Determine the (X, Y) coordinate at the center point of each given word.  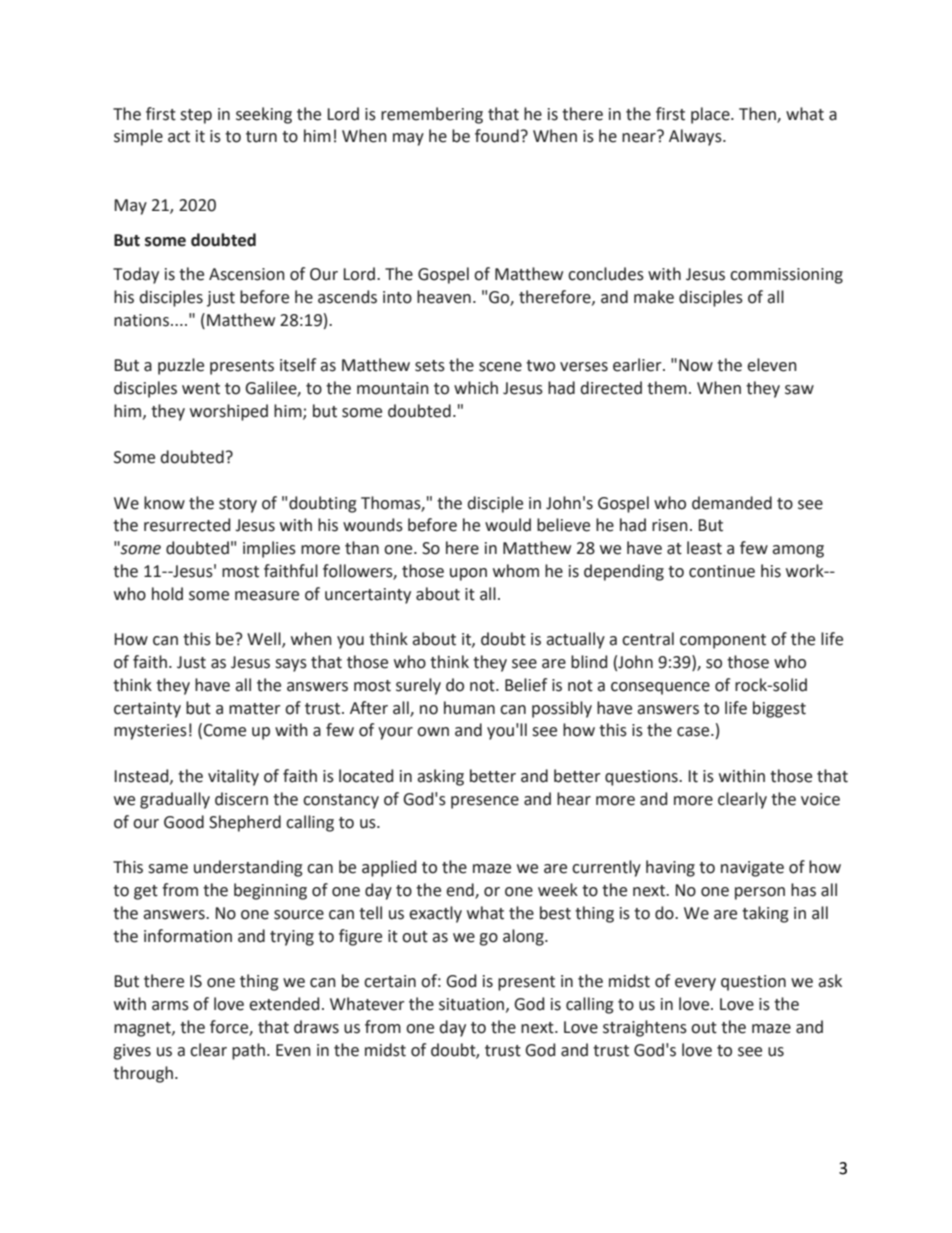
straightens (645, 1028)
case (694, 732)
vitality (233, 777)
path (248, 1051)
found (497, 136)
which (476, 388)
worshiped (229, 412)
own (433, 732)
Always (696, 137)
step (196, 116)
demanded (732, 503)
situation (471, 1004)
